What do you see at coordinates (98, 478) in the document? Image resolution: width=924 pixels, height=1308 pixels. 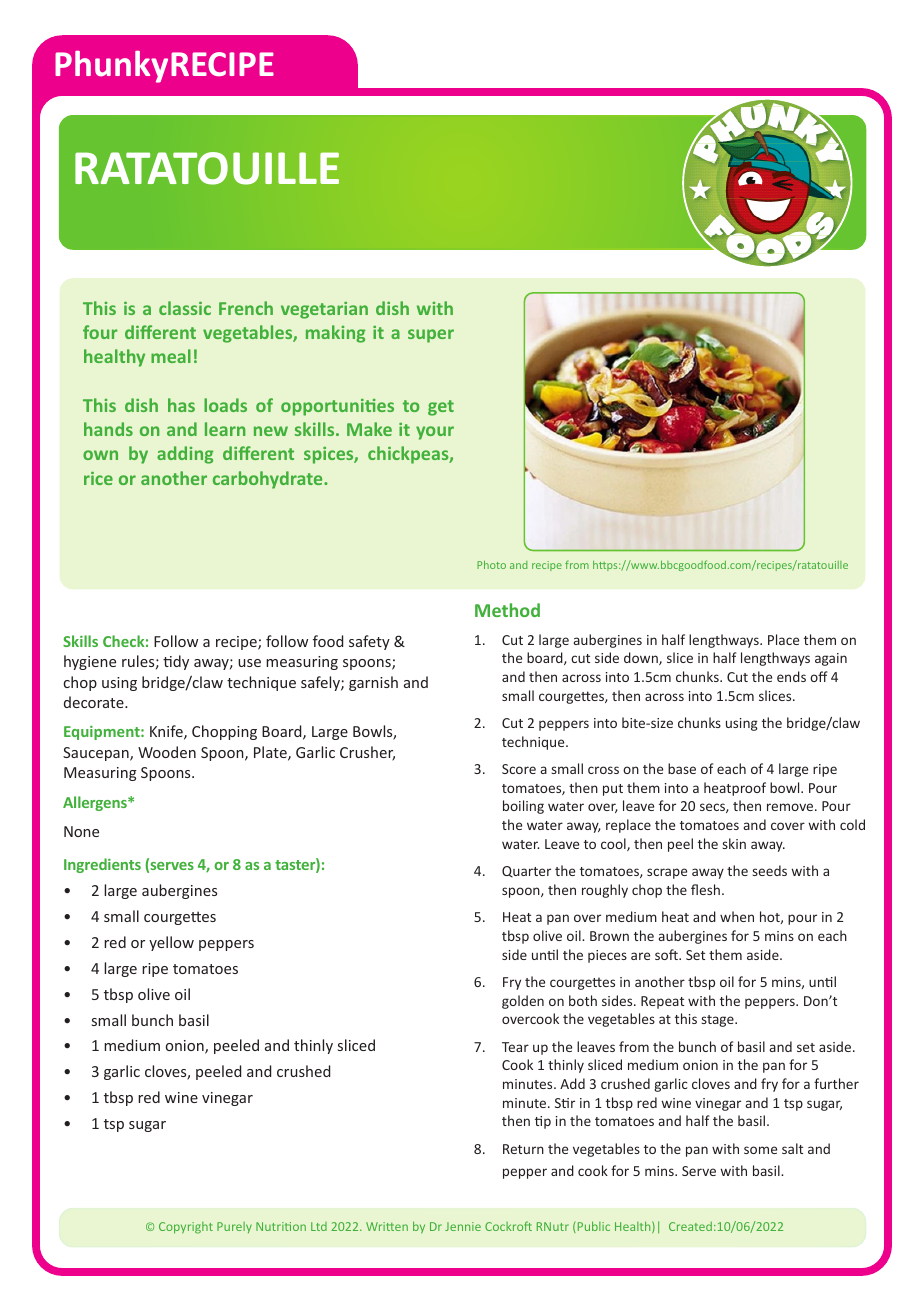 I see `rice` at bounding box center [98, 478].
